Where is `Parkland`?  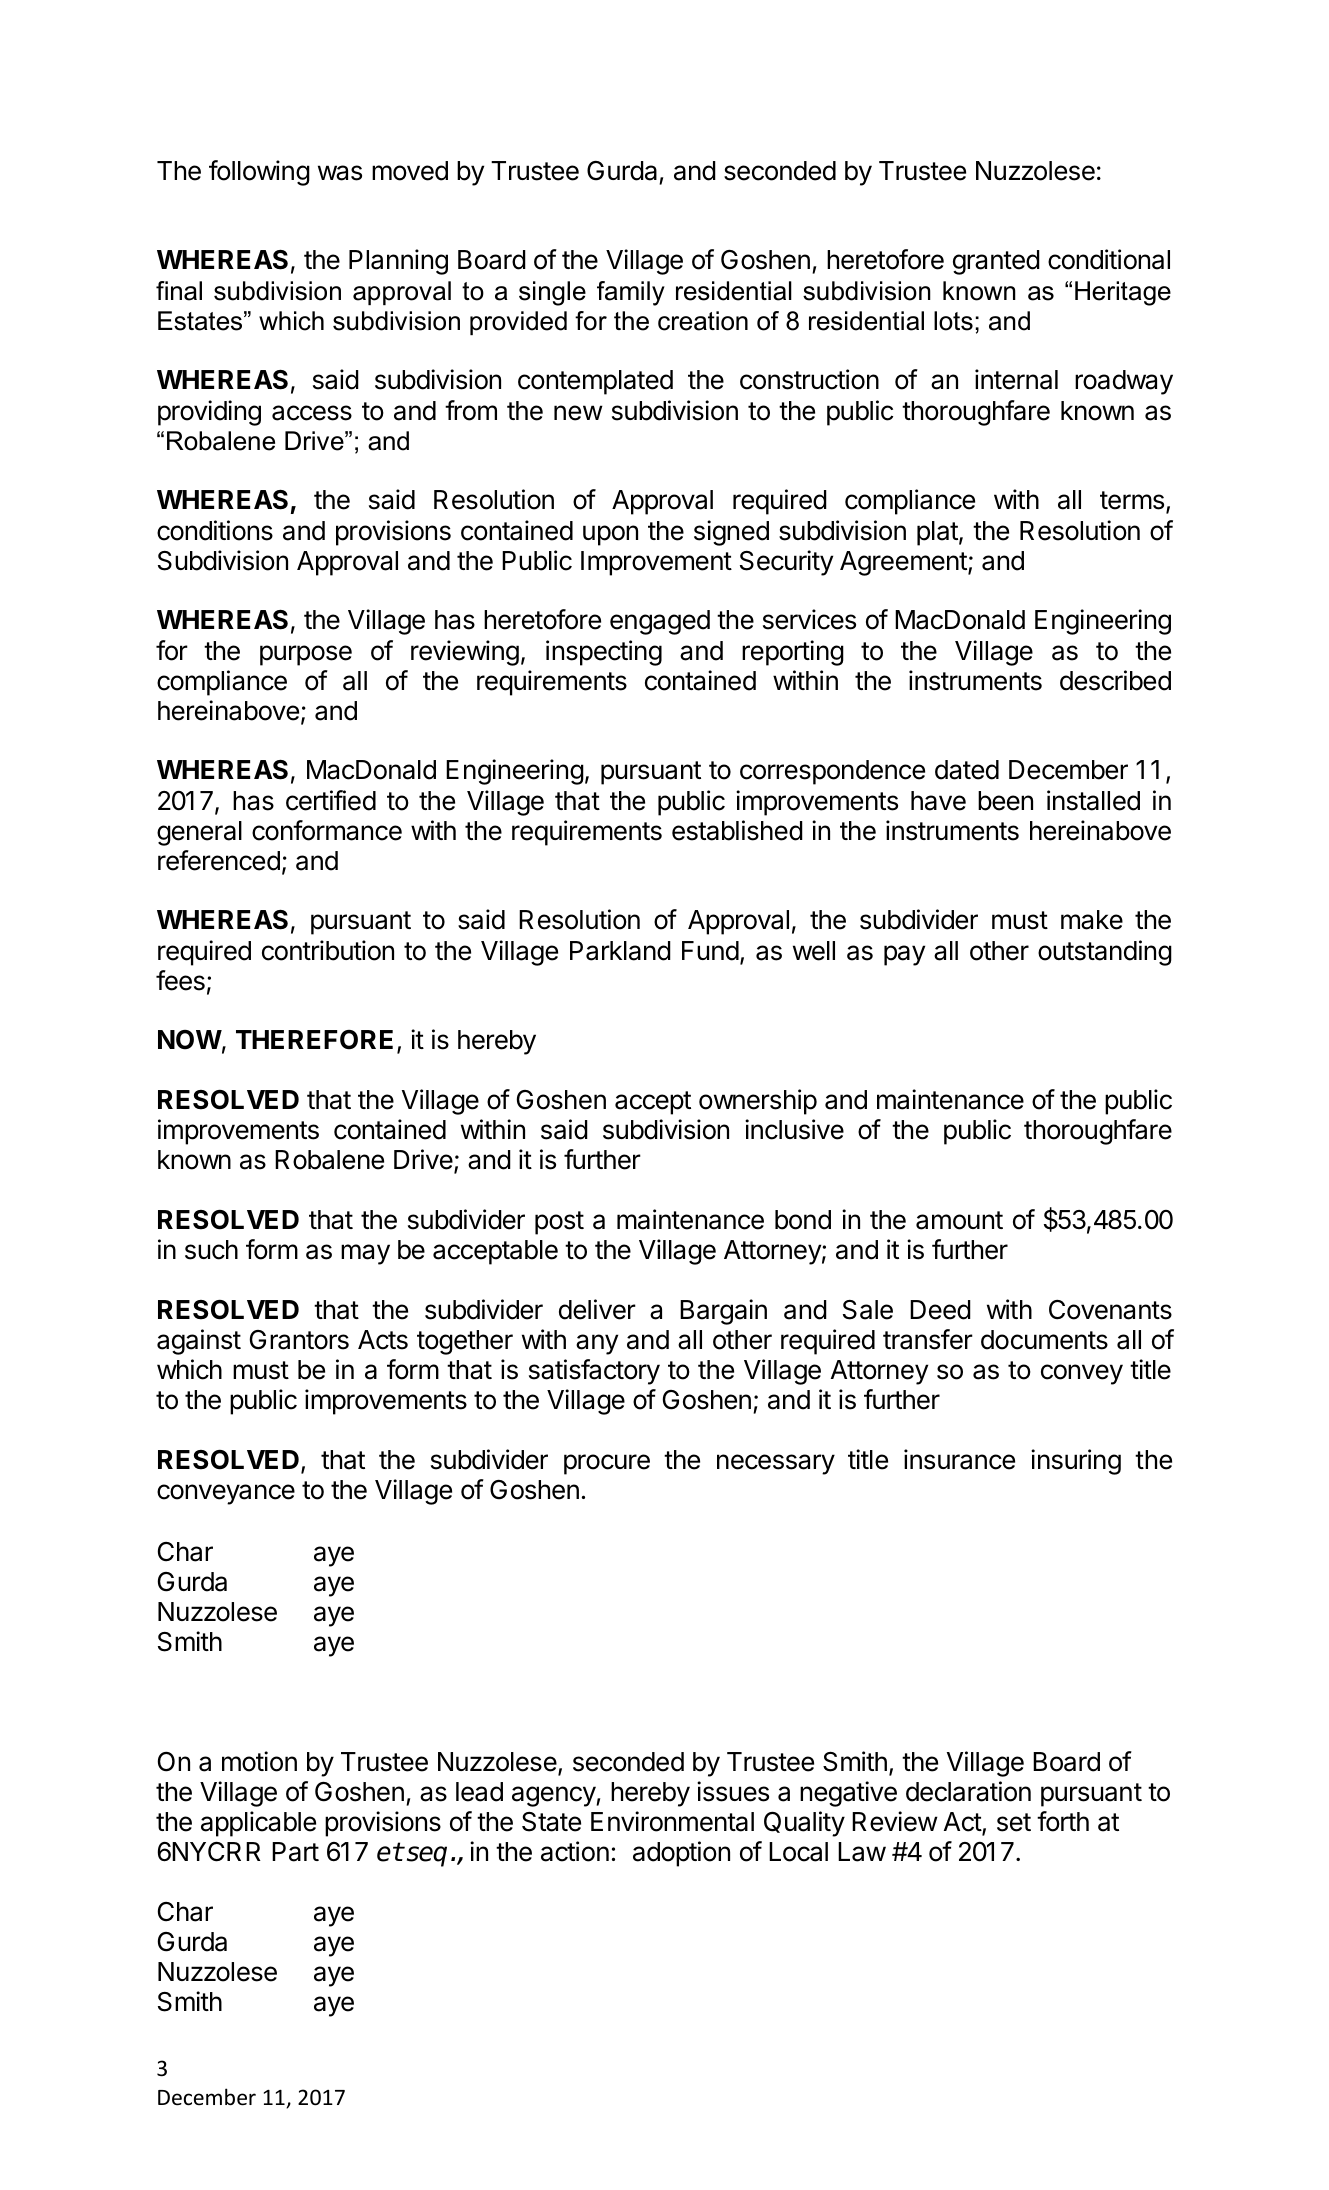 Parkland is located at coordinates (620, 951).
